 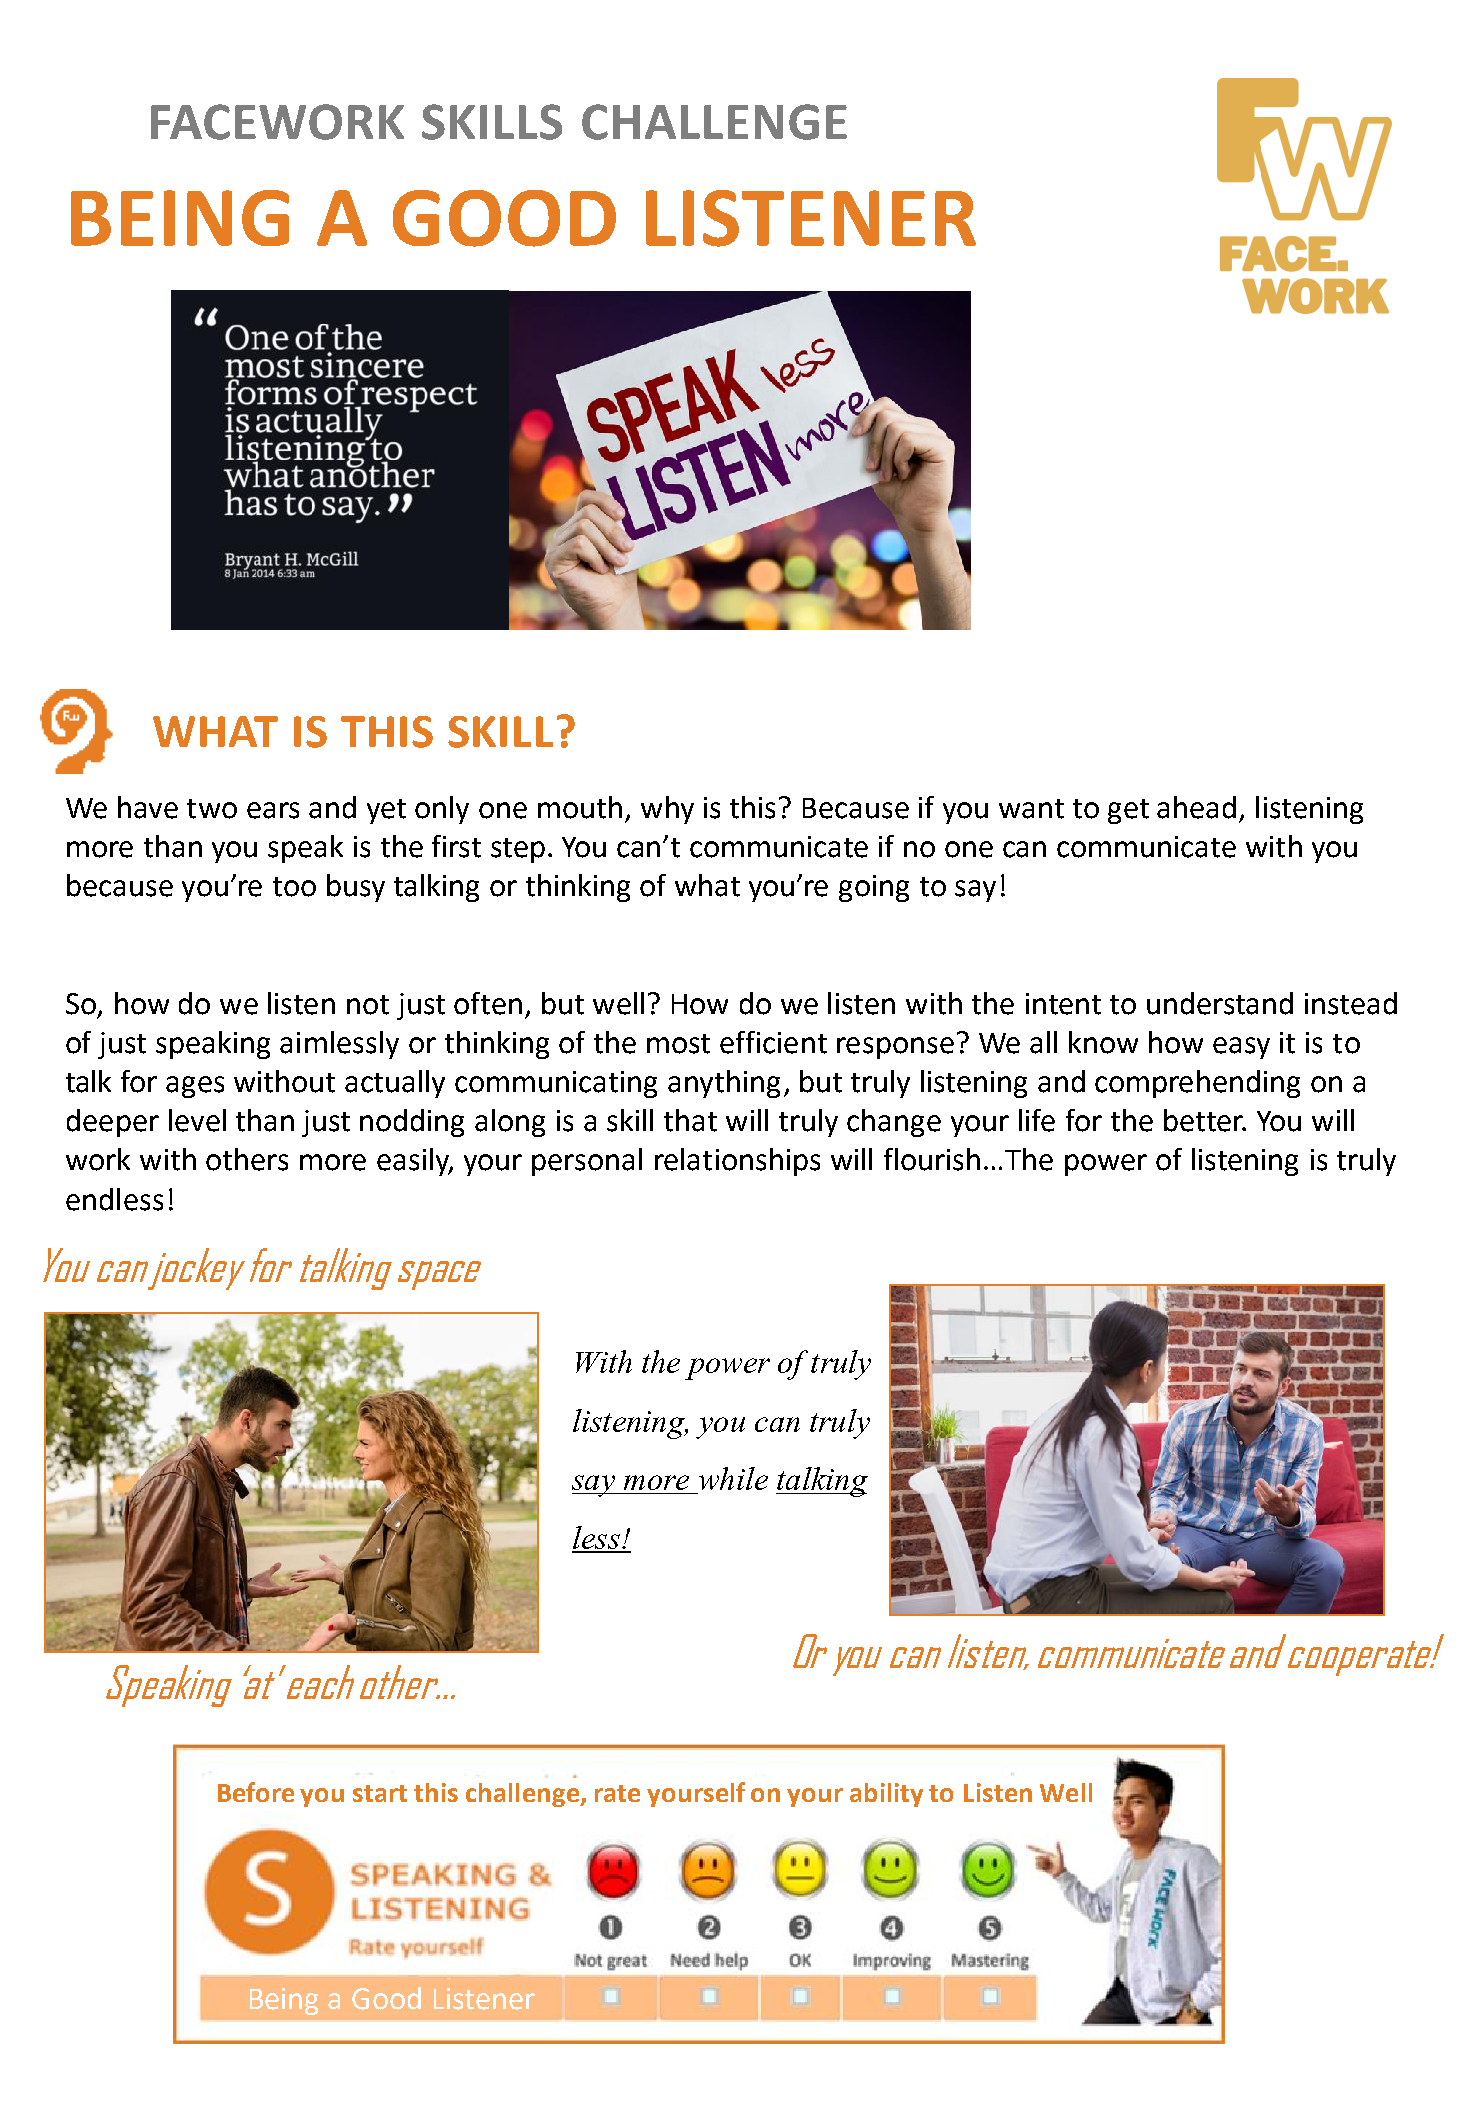 I want to click on Before, so click(x=256, y=1792).
